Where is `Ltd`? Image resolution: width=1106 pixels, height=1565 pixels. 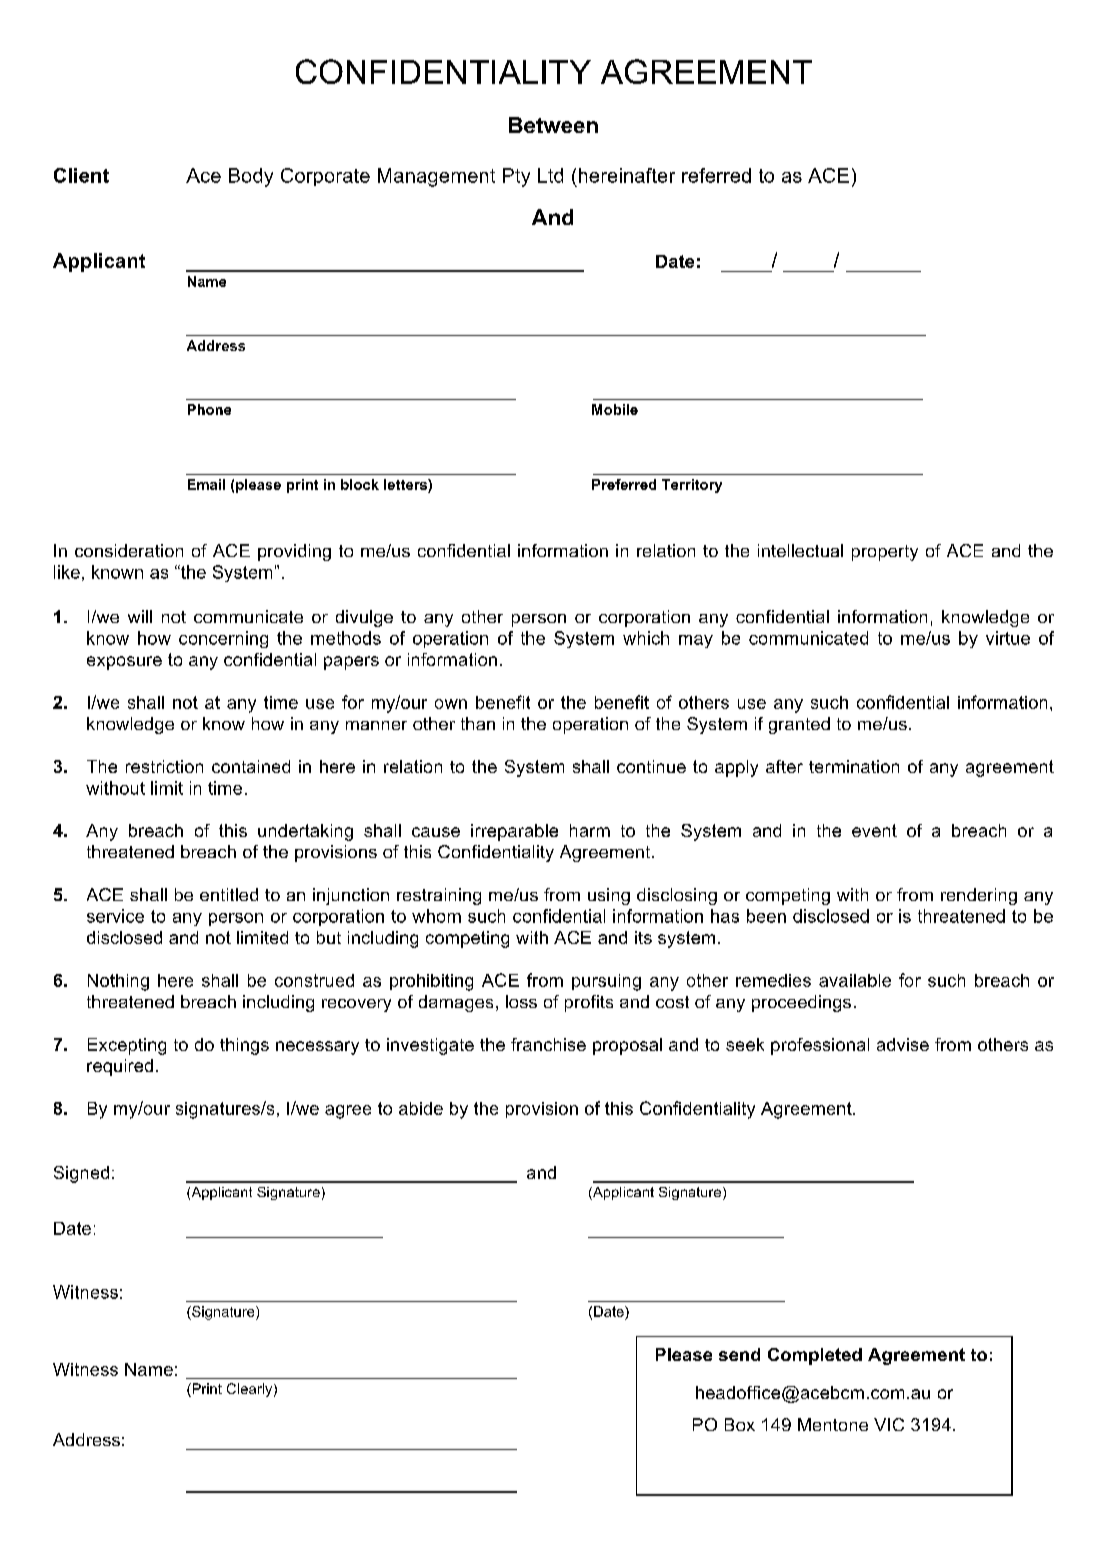 Ltd is located at coordinates (550, 175).
